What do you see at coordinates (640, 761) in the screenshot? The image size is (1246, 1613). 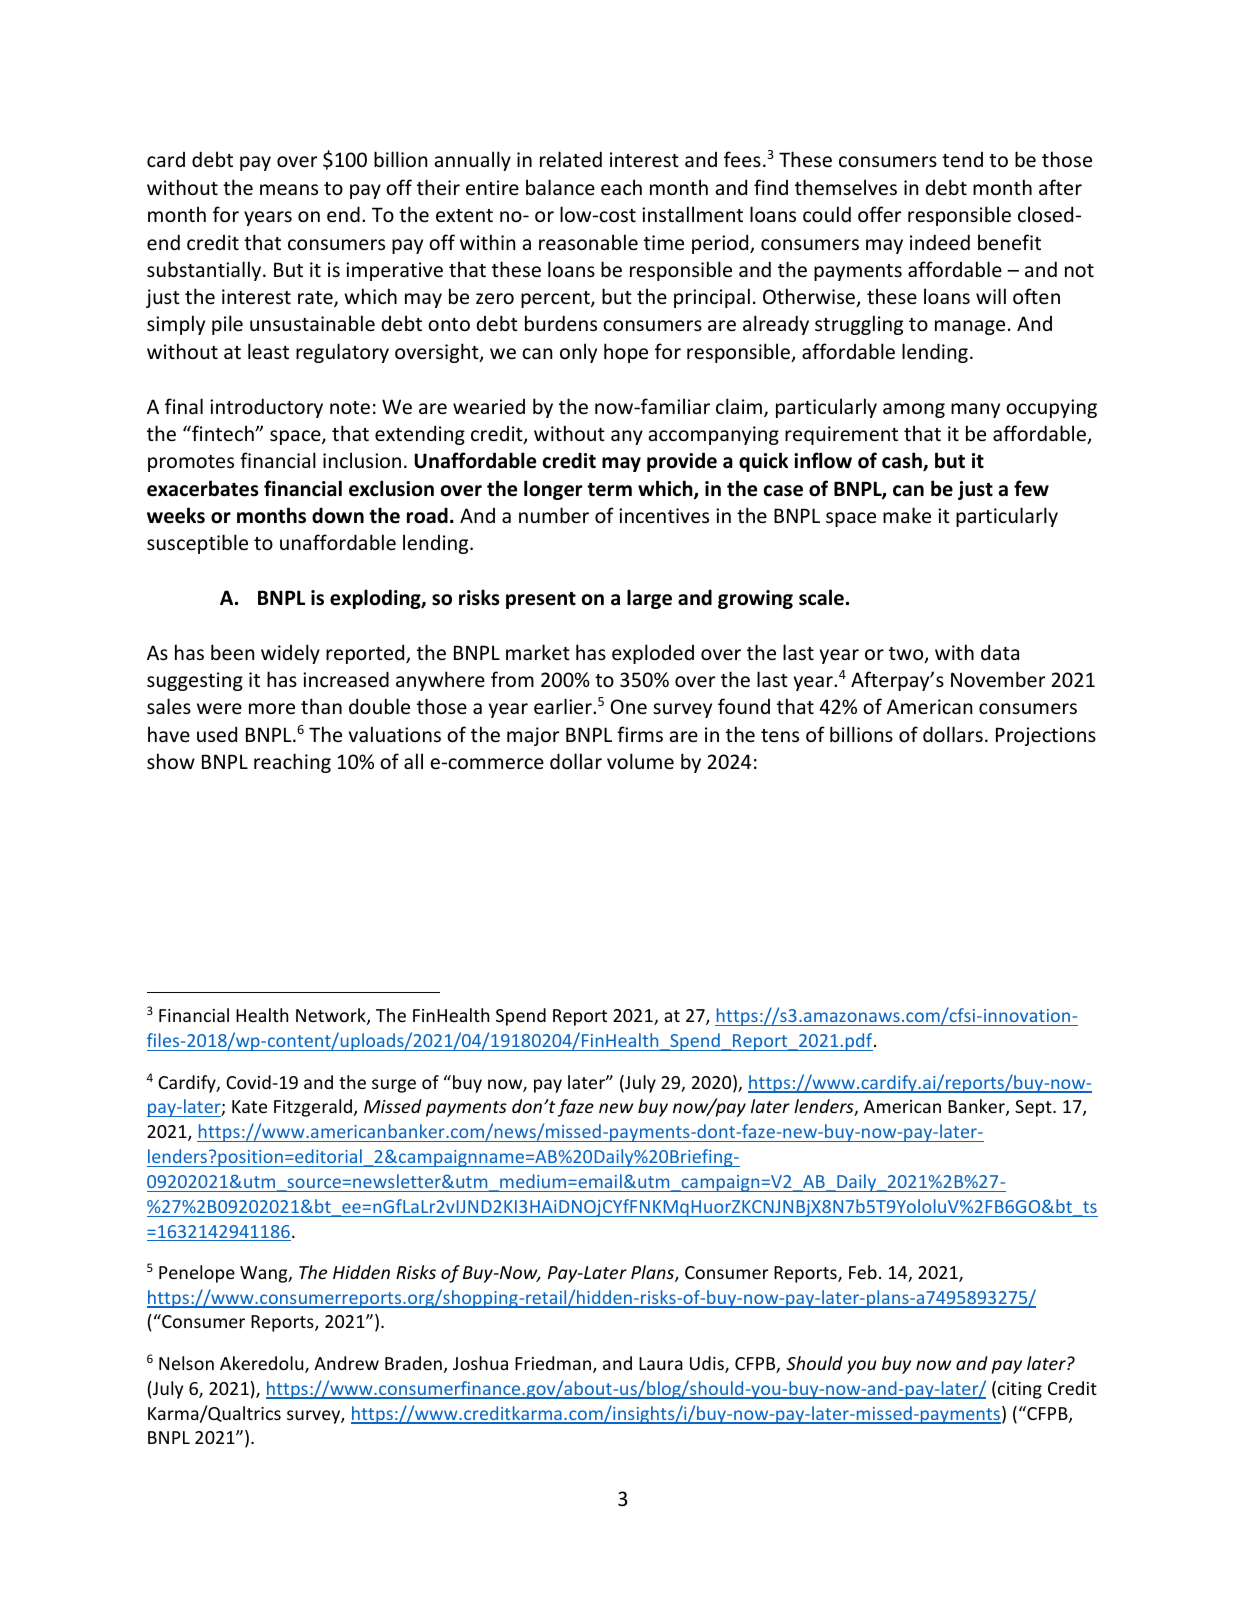 I see `volume` at bounding box center [640, 761].
